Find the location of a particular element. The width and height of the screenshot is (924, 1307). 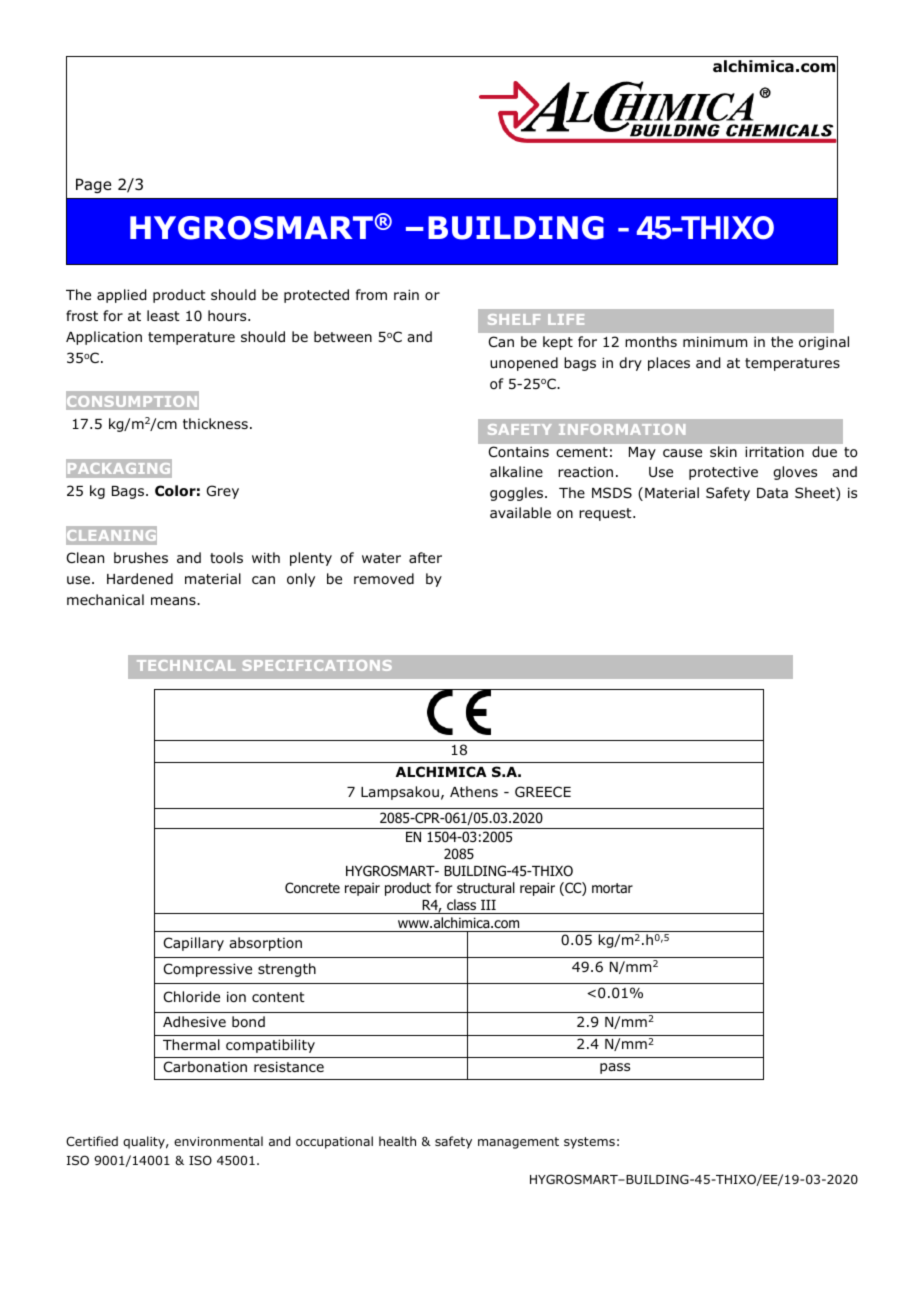

Capillary is located at coordinates (194, 944).
